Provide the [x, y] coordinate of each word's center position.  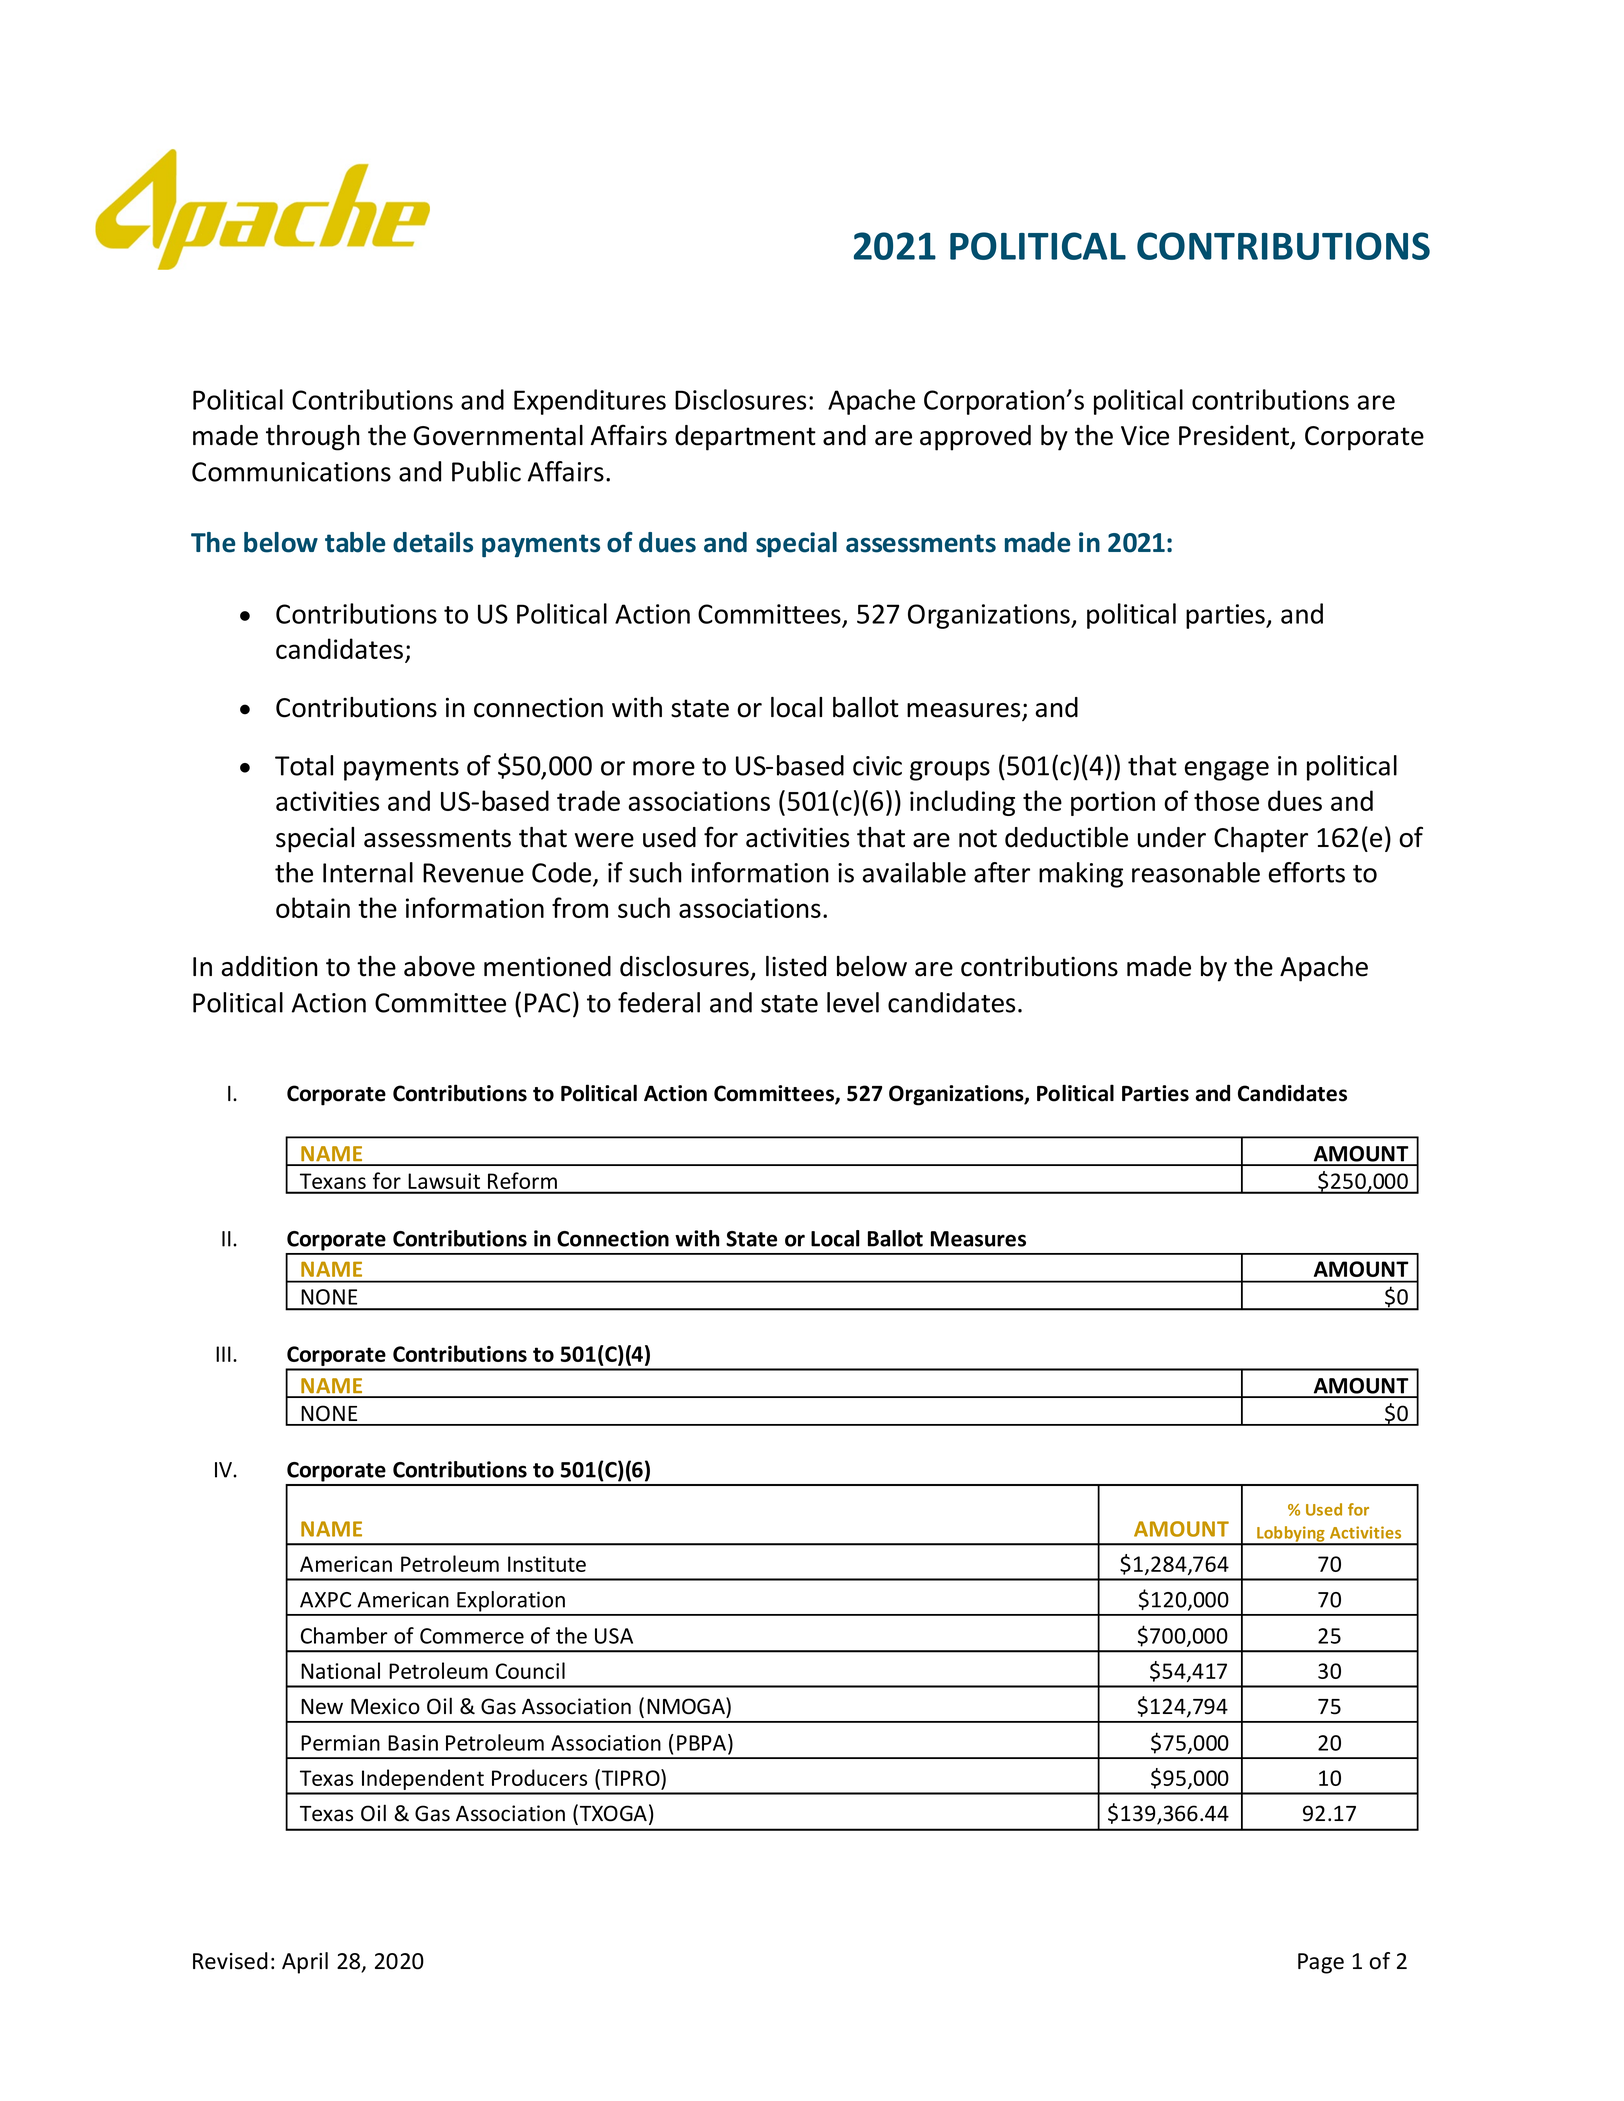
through [313, 438]
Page [1321, 1963]
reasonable [1196, 872]
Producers [539, 1777]
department [745, 438]
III [223, 1354]
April [305, 1963]
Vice [1145, 436]
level [853, 1002]
